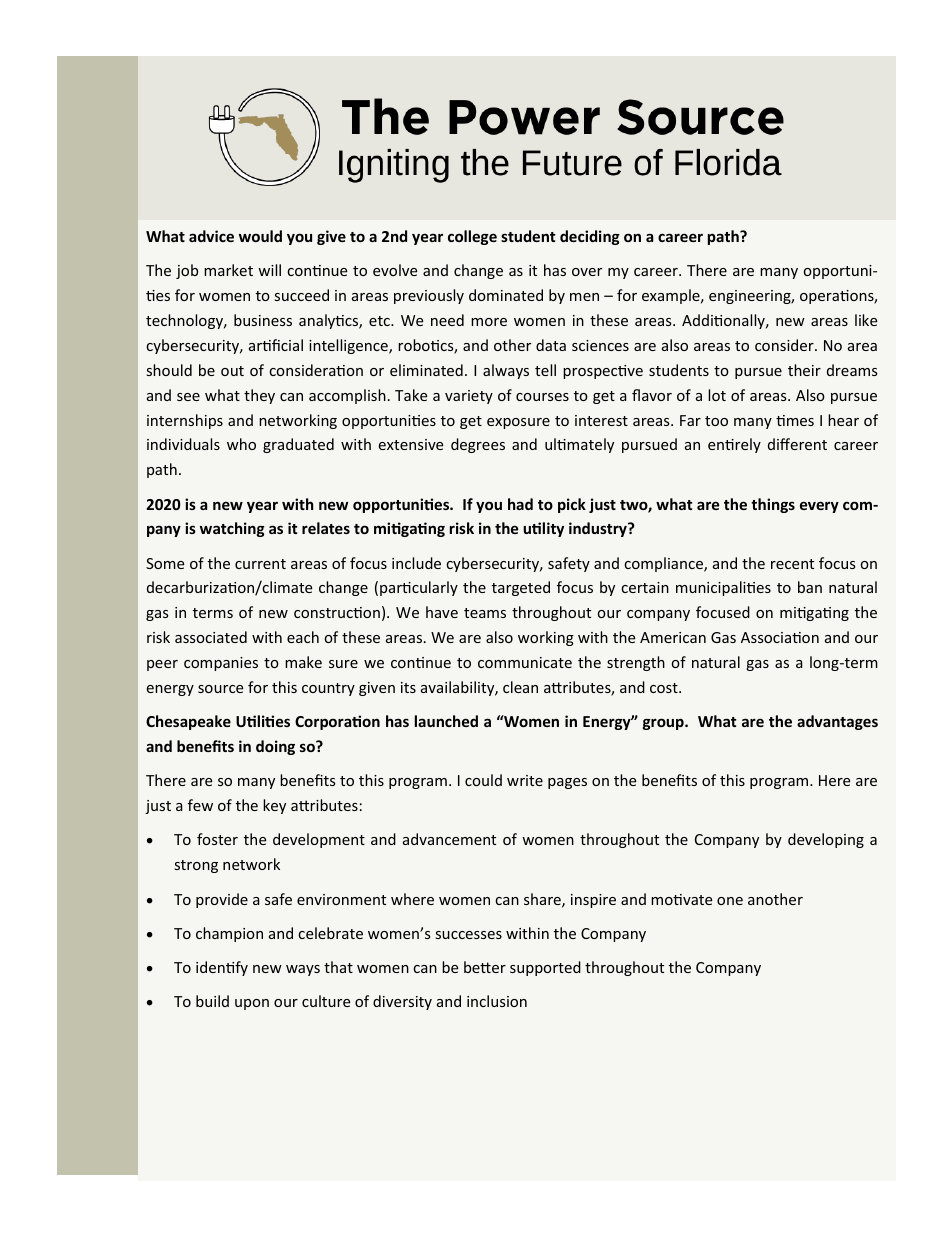  Describe the element at coordinates (545, 968) in the screenshot. I see `supported` at that location.
